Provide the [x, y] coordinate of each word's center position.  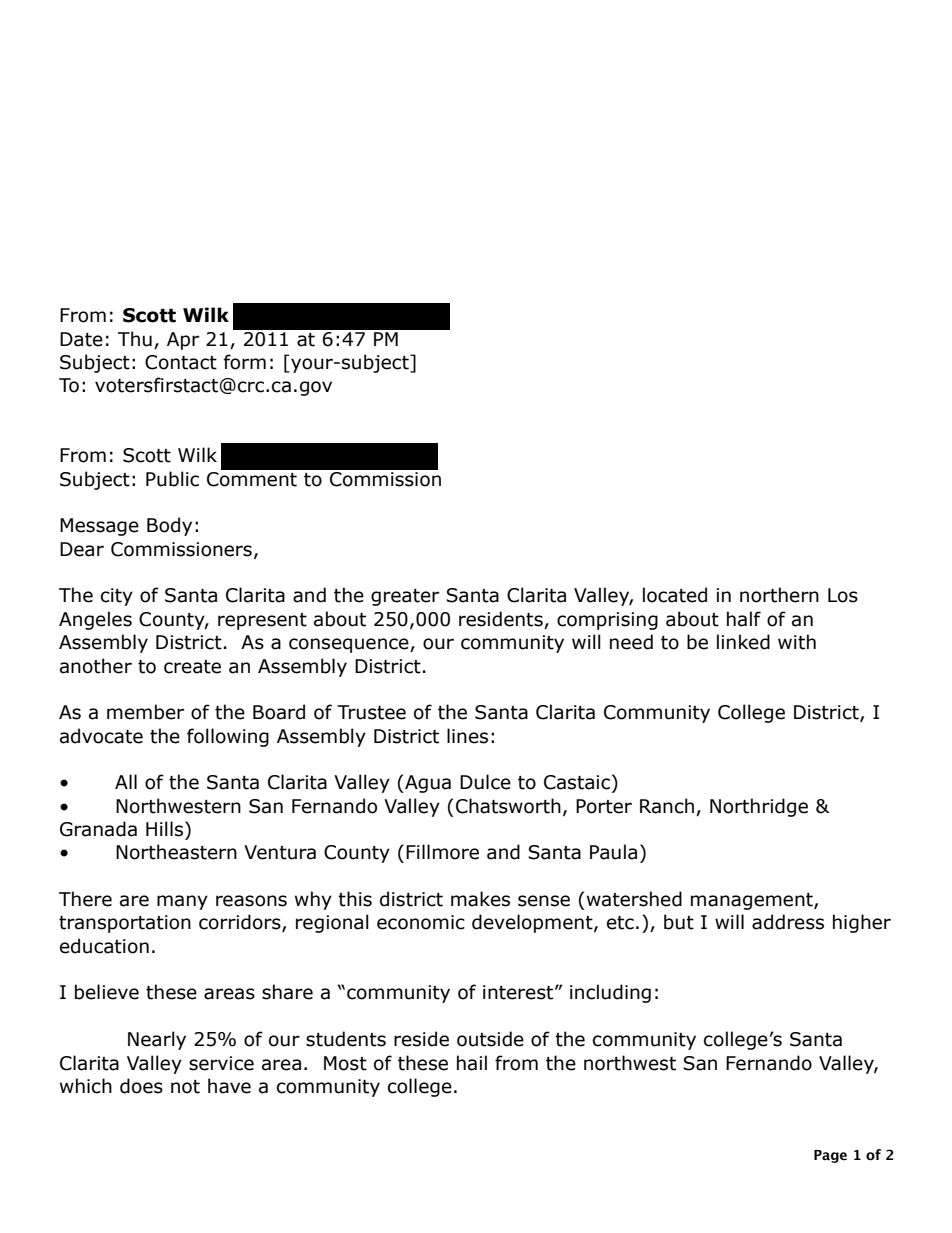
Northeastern [176, 852]
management [753, 901]
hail [472, 1063]
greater [405, 597]
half [744, 619]
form [245, 362]
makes [480, 899]
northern [779, 595]
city [117, 597]
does [141, 1086]
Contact [181, 362]
